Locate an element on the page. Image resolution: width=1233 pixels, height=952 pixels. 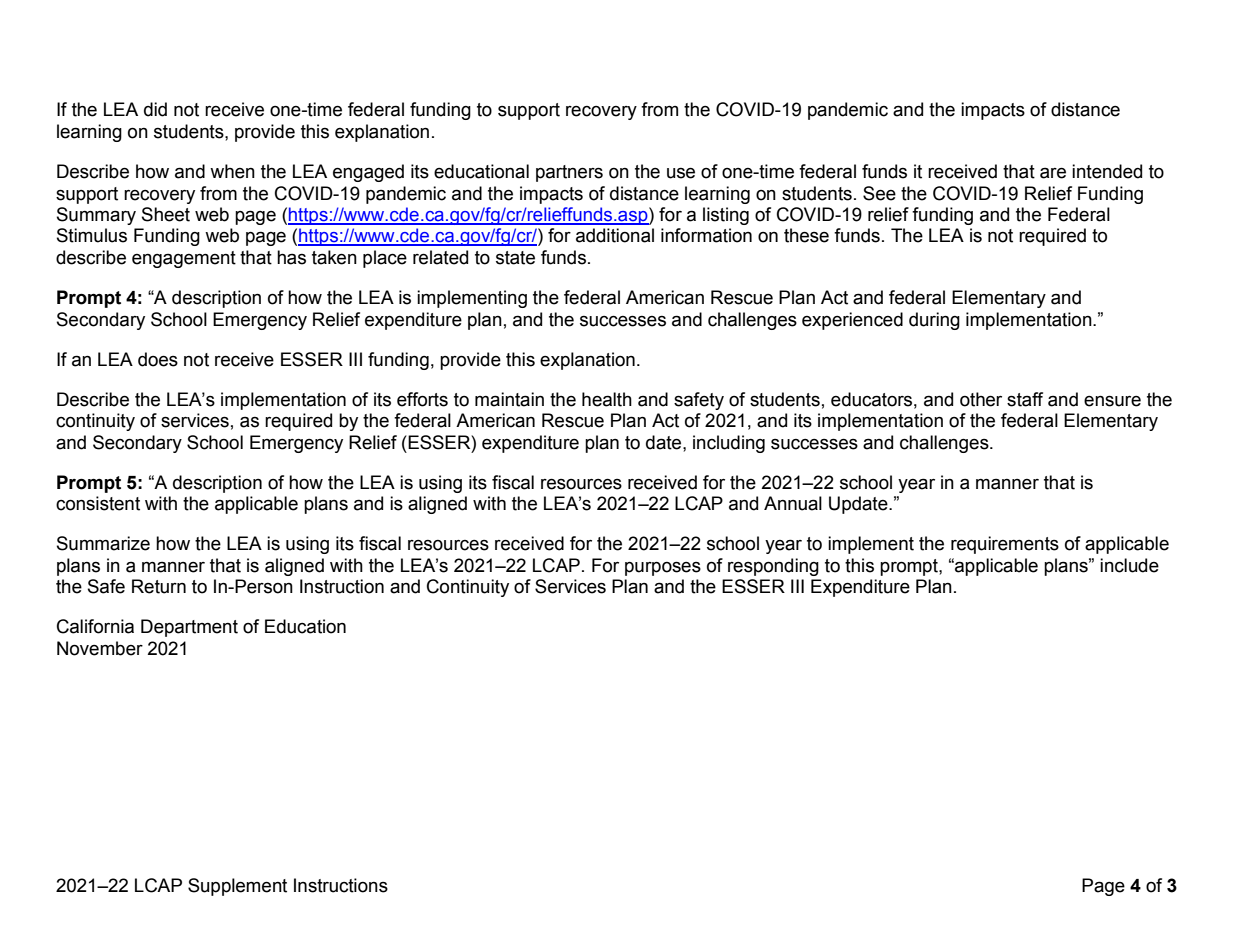
include is located at coordinates (1129, 565).
